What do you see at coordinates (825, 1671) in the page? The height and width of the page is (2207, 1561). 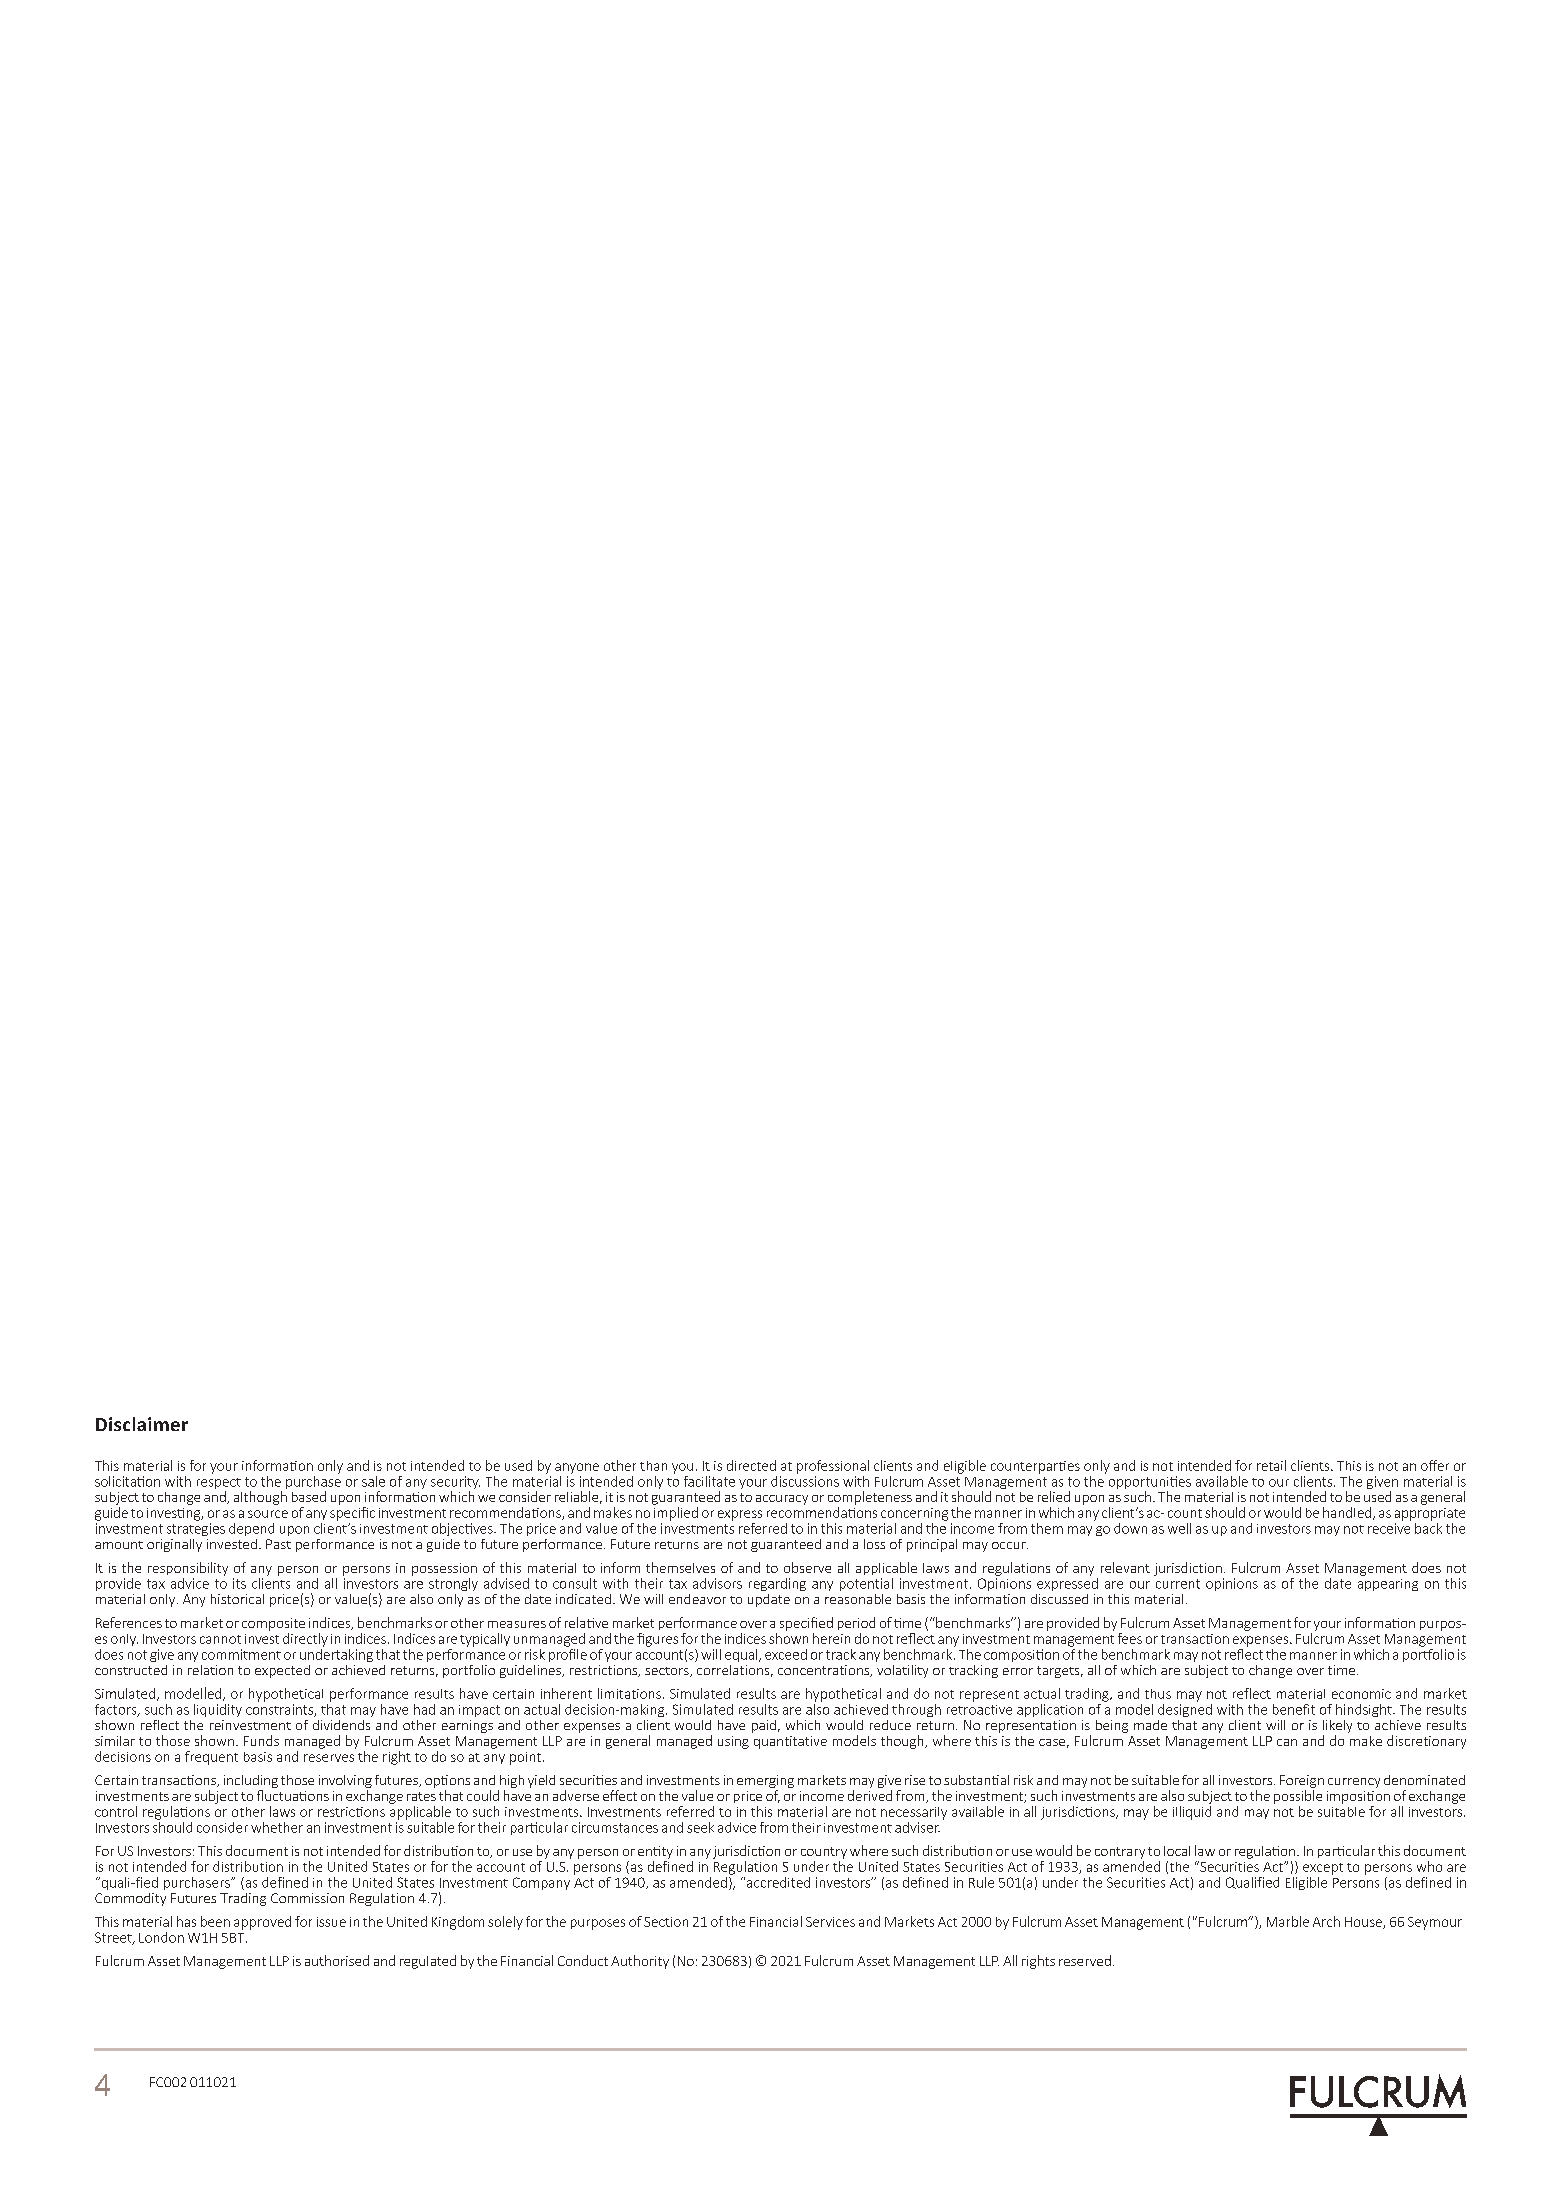 I see `concentrations` at bounding box center [825, 1671].
